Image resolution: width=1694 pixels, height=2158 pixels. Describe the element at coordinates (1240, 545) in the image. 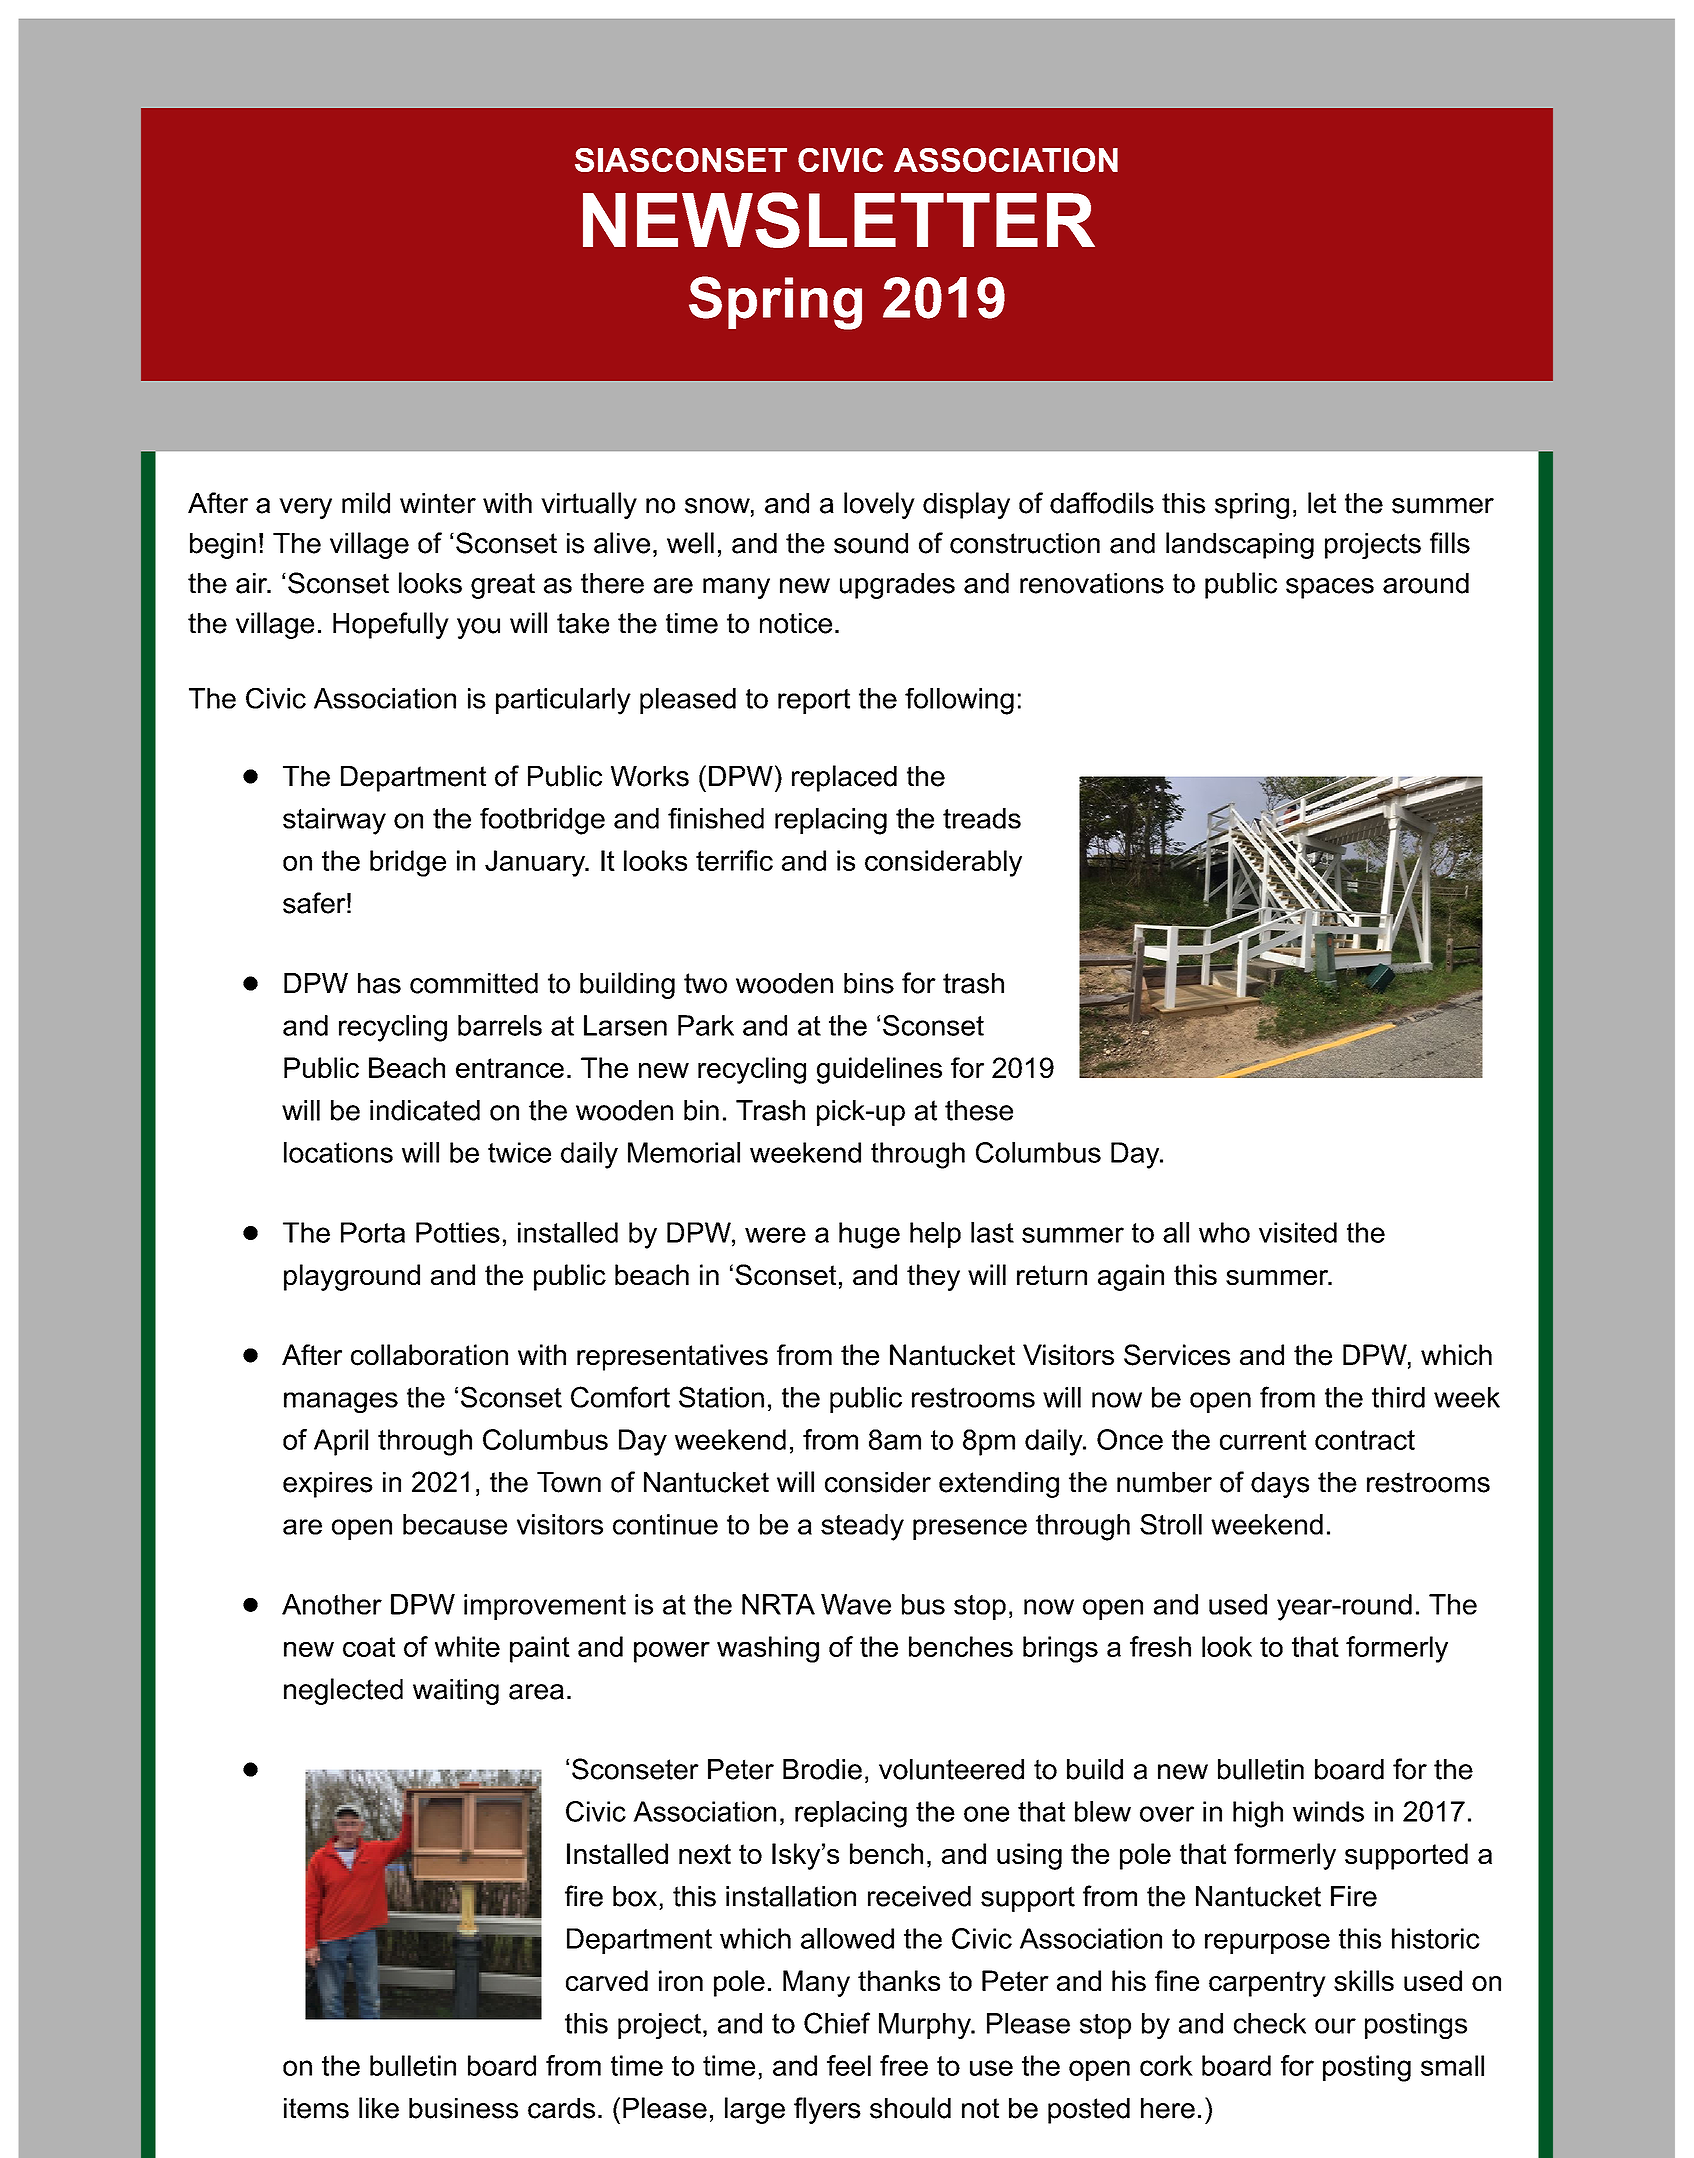

I see `landscaping` at that location.
